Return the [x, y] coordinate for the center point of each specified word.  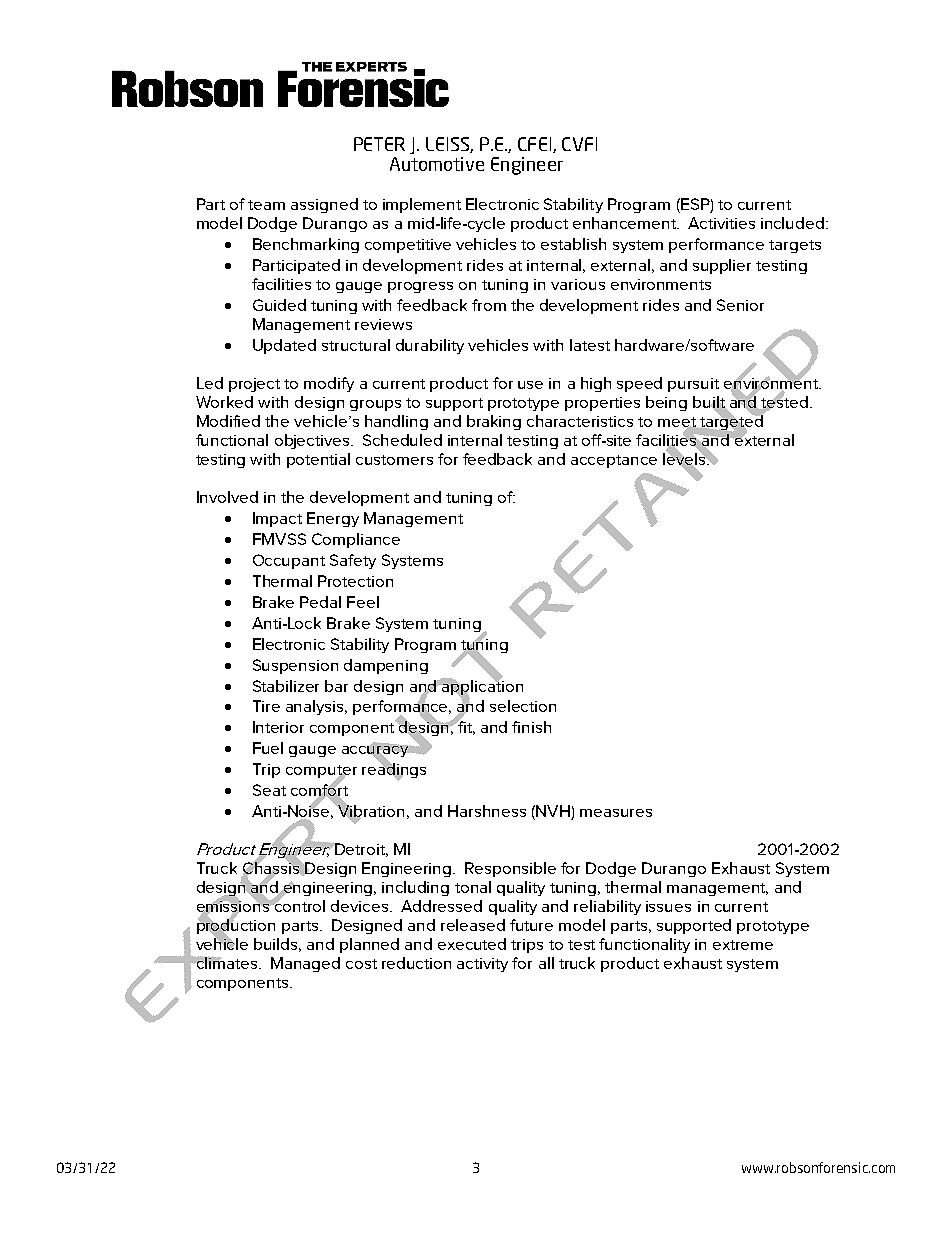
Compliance [356, 540]
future [531, 925]
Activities [721, 223]
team [266, 205]
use [530, 385]
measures [616, 813]
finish [531, 727]
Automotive [437, 164]
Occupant [289, 561]
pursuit [693, 385]
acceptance [614, 461]
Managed [305, 964]
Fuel [268, 748]
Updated [284, 346]
